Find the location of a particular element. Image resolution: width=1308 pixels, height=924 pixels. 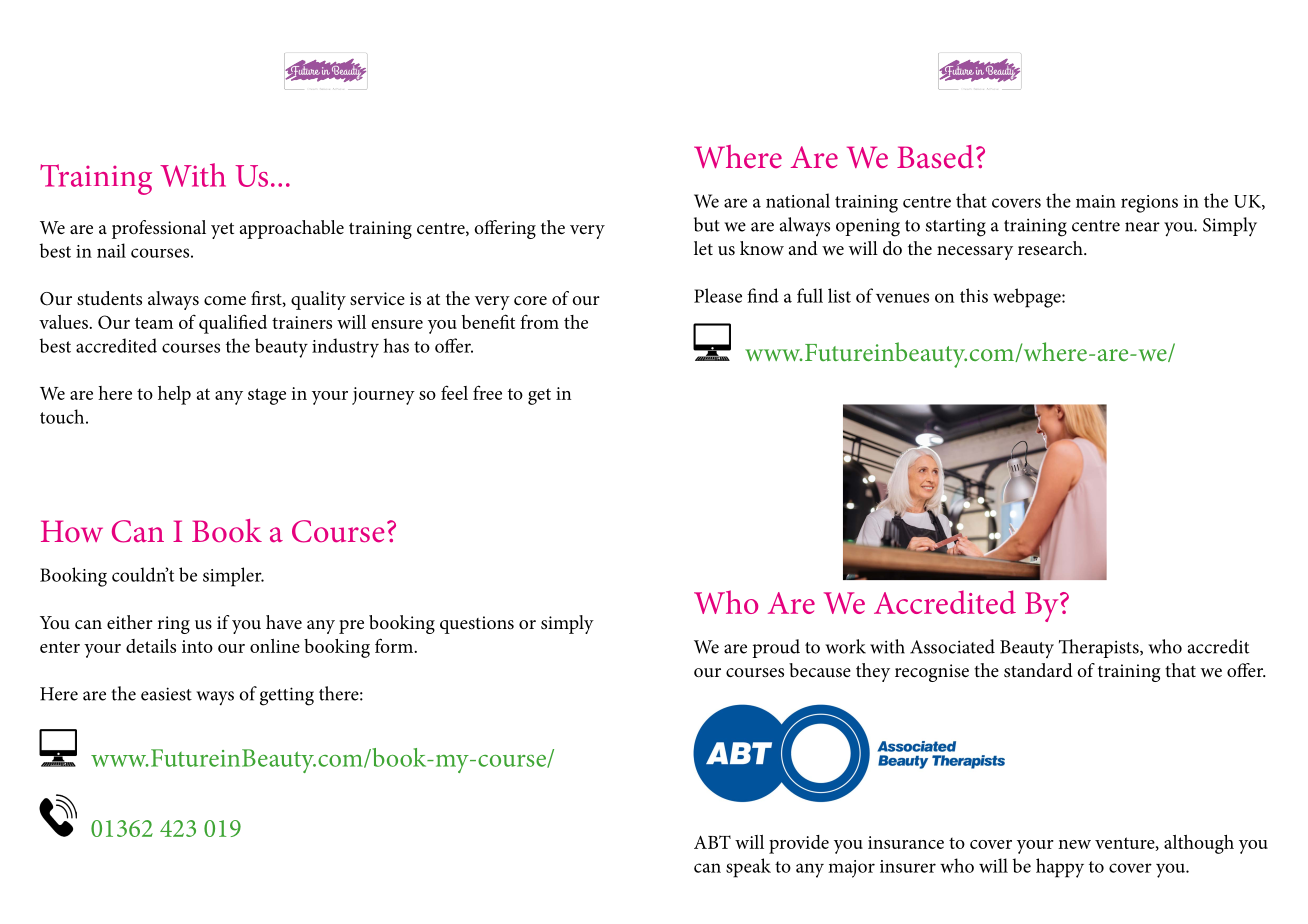

new is located at coordinates (1074, 844).
